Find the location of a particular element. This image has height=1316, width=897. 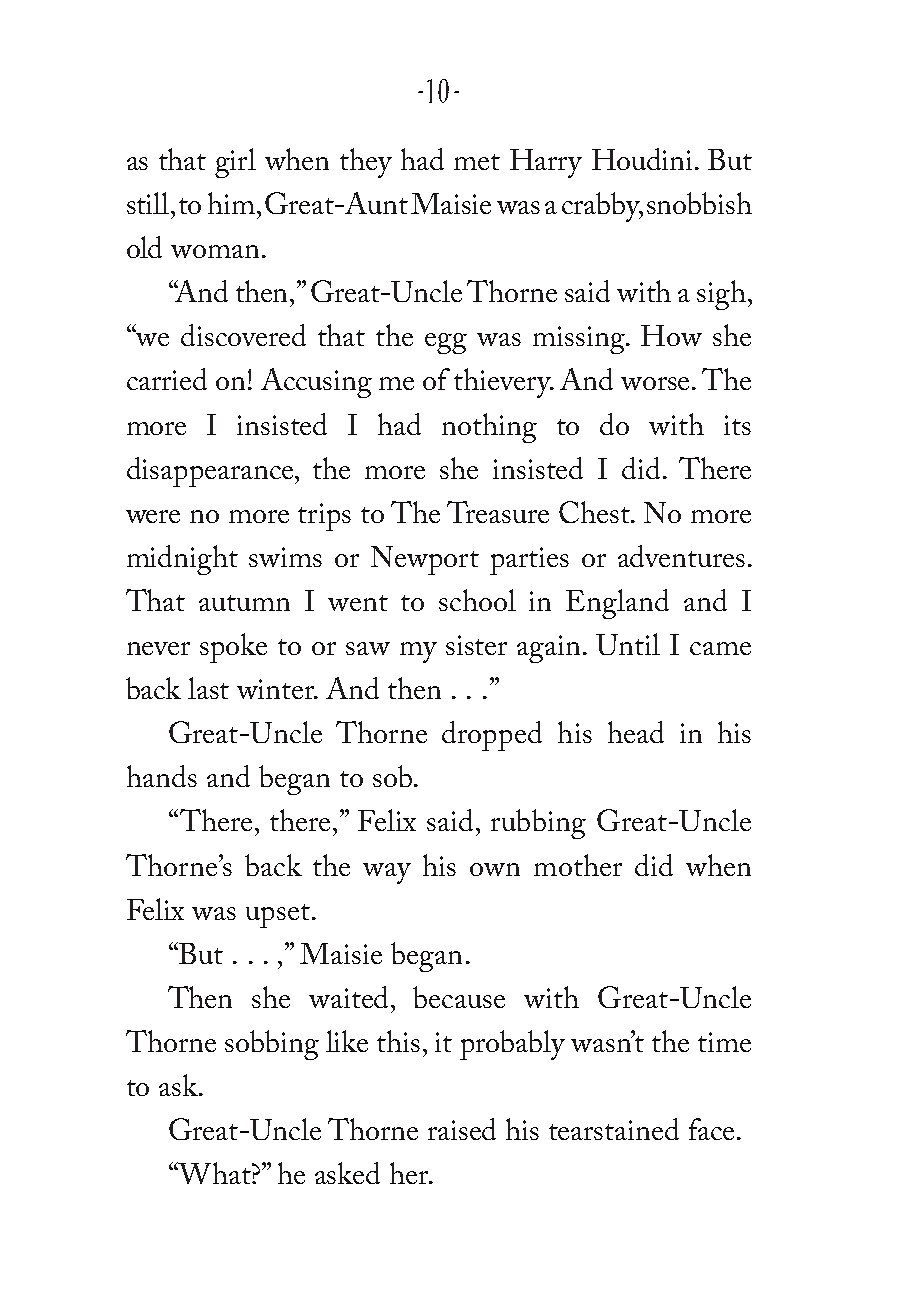

met is located at coordinates (477, 162).
